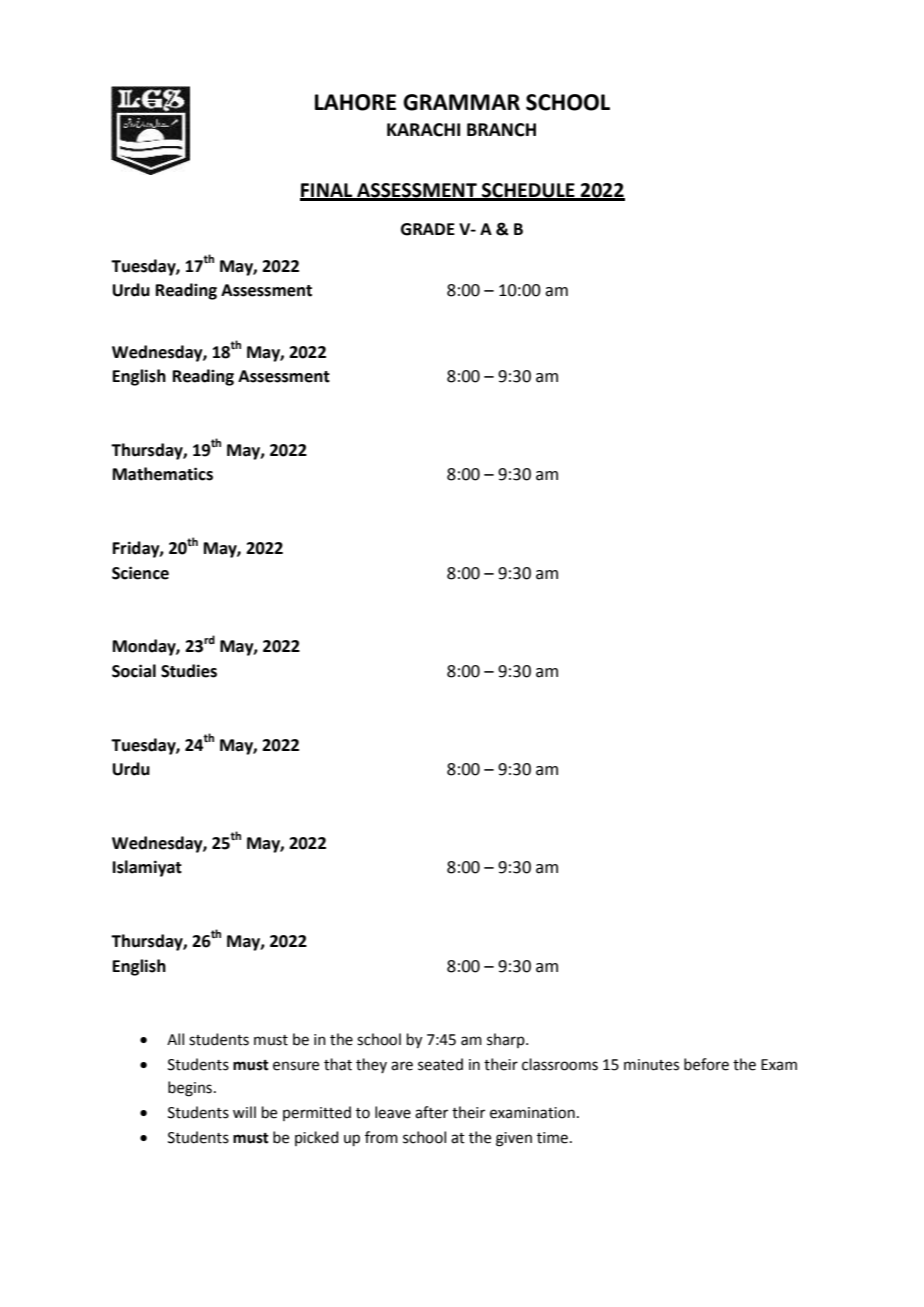 The width and height of the document is (924, 1307). I want to click on begins, so click(190, 1089).
